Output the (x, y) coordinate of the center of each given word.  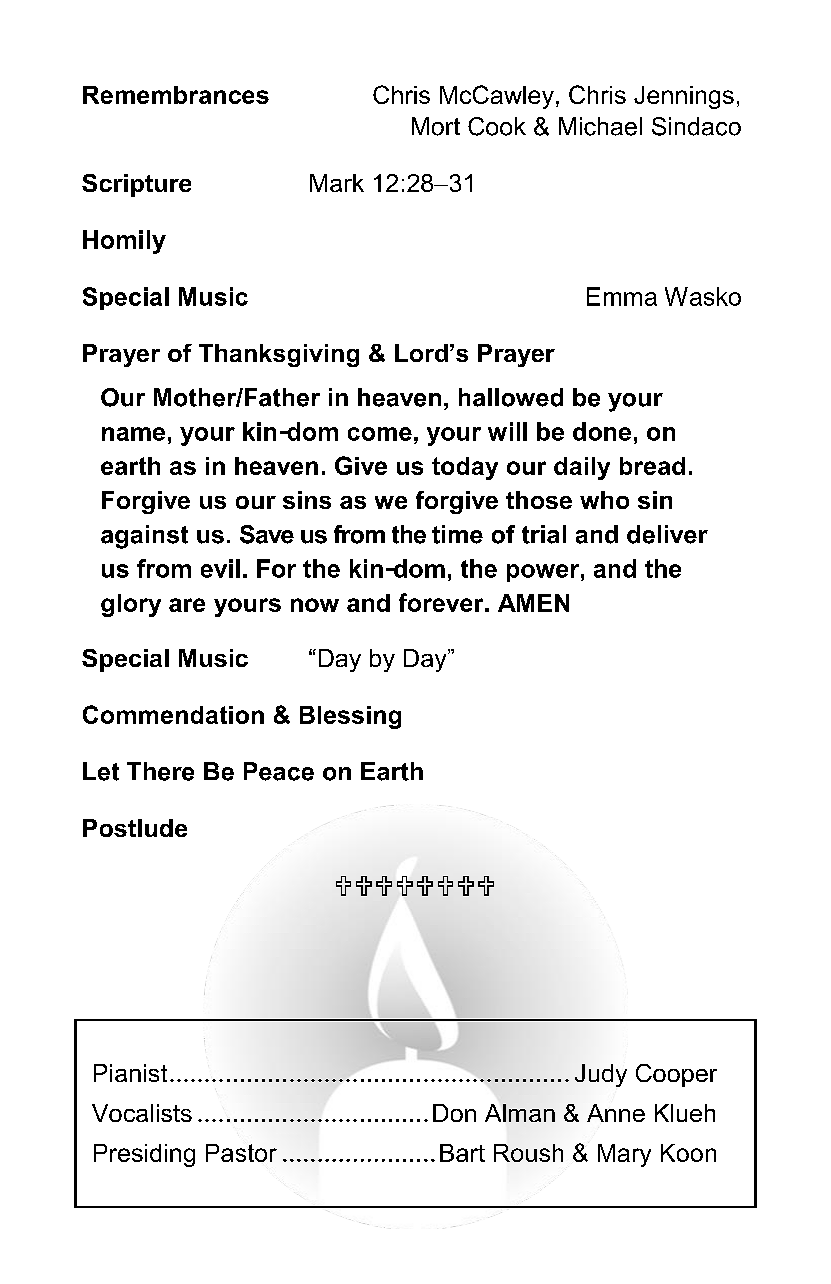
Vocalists (142, 1113)
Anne (616, 1113)
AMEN (533, 603)
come (380, 434)
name (133, 434)
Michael (600, 126)
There (160, 771)
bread (652, 466)
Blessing (350, 717)
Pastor (241, 1153)
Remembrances (176, 95)
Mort (436, 126)
